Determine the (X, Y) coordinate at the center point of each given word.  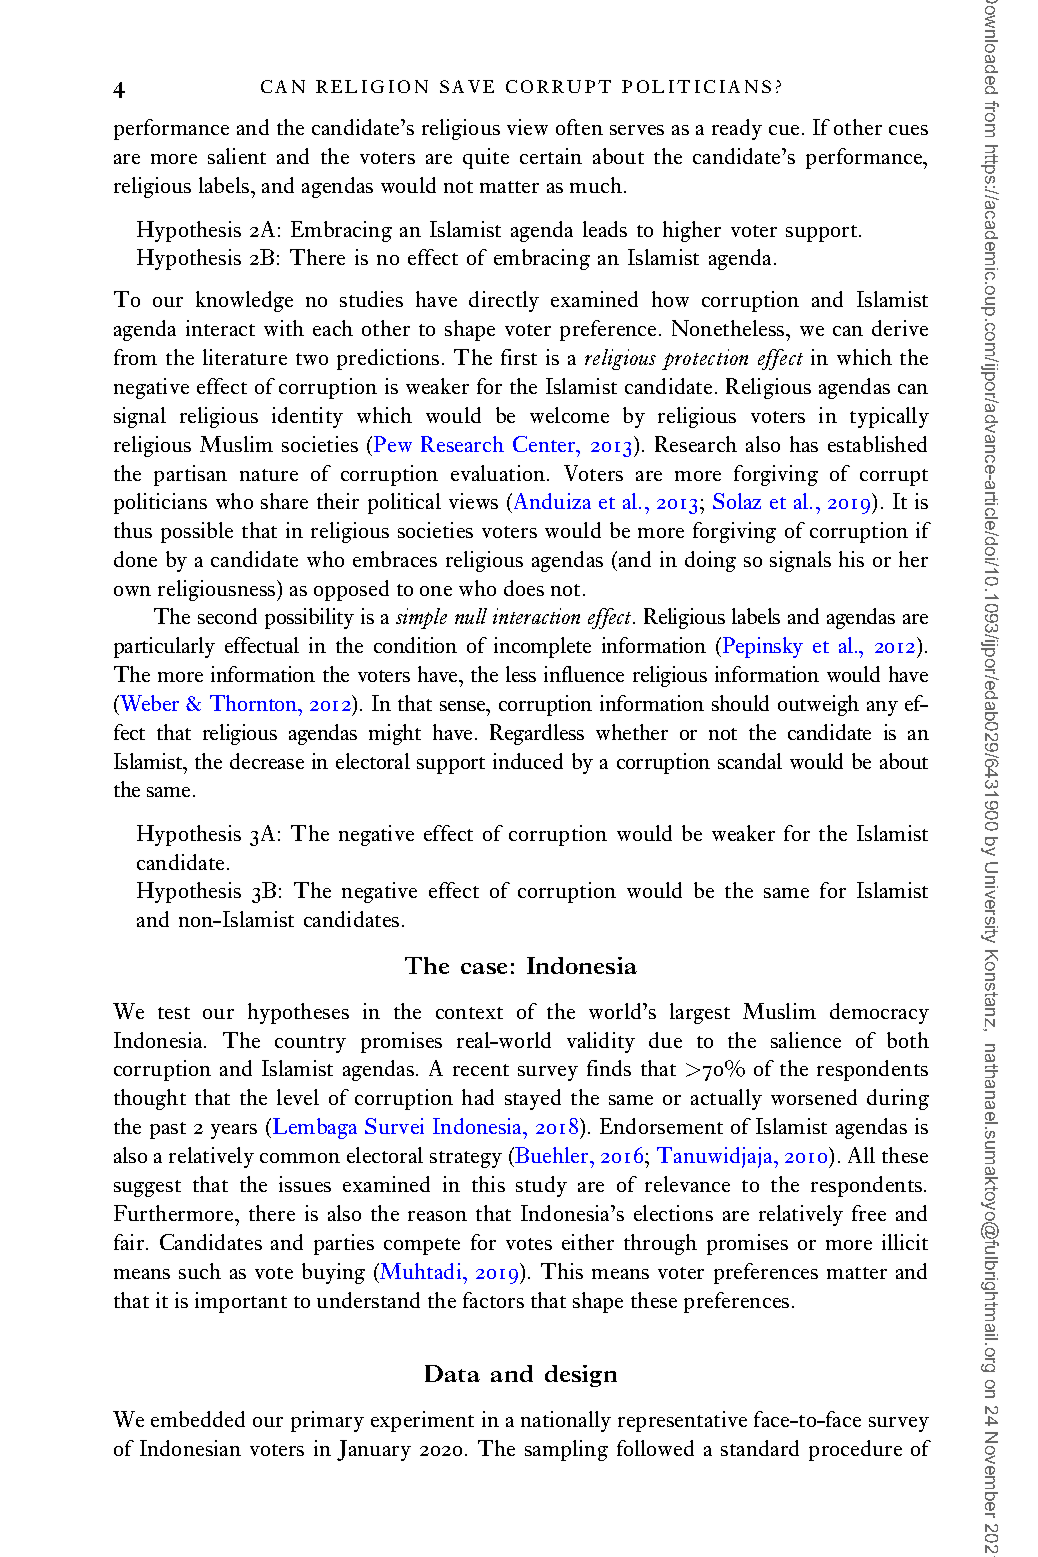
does (524, 588)
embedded (198, 1419)
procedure (855, 1450)
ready (737, 129)
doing (710, 561)
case (484, 968)
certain (551, 156)
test (174, 1013)
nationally (566, 1421)
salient (237, 156)
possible (197, 532)
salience (806, 1040)
